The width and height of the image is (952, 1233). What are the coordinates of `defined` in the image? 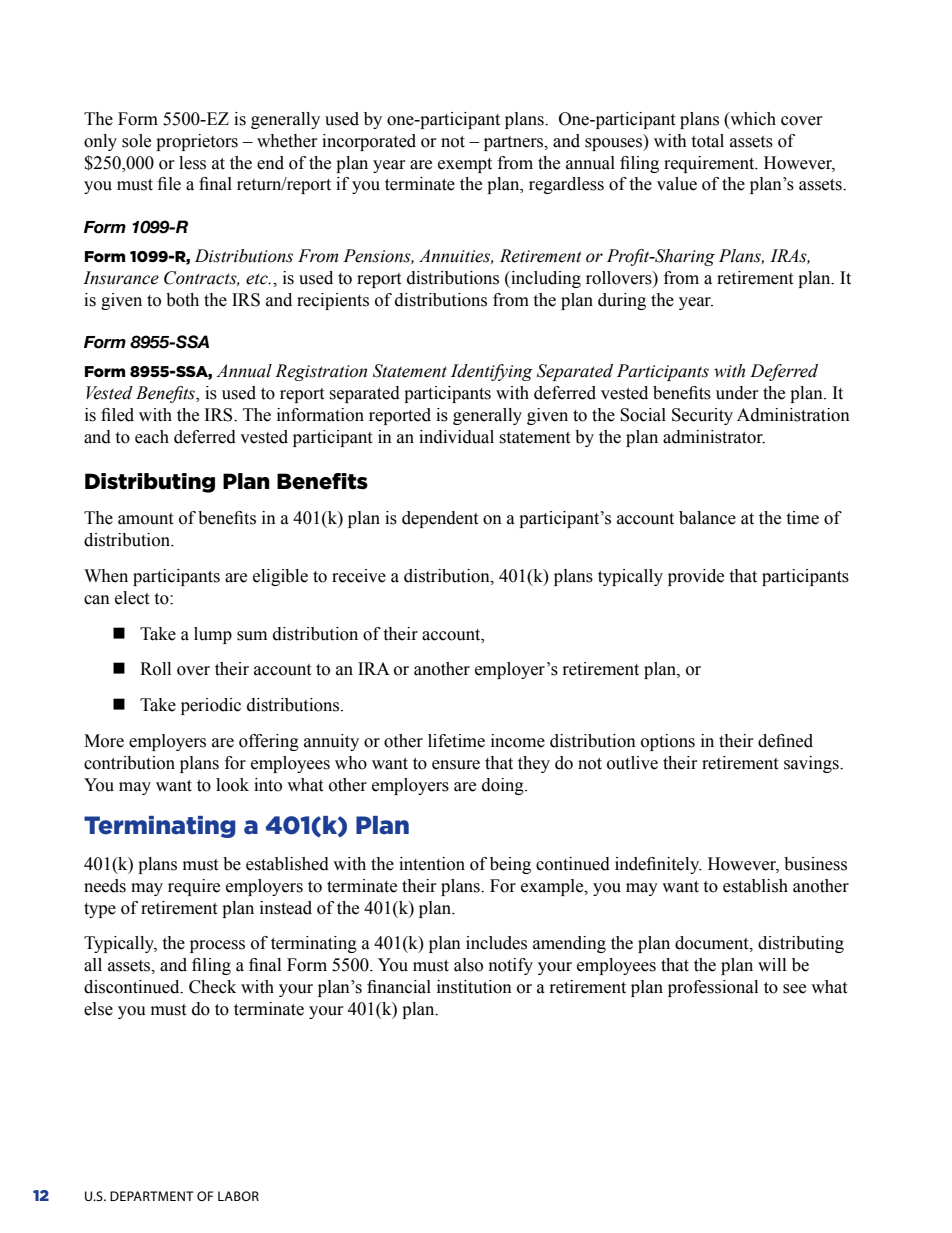 It's located at (785, 741).
